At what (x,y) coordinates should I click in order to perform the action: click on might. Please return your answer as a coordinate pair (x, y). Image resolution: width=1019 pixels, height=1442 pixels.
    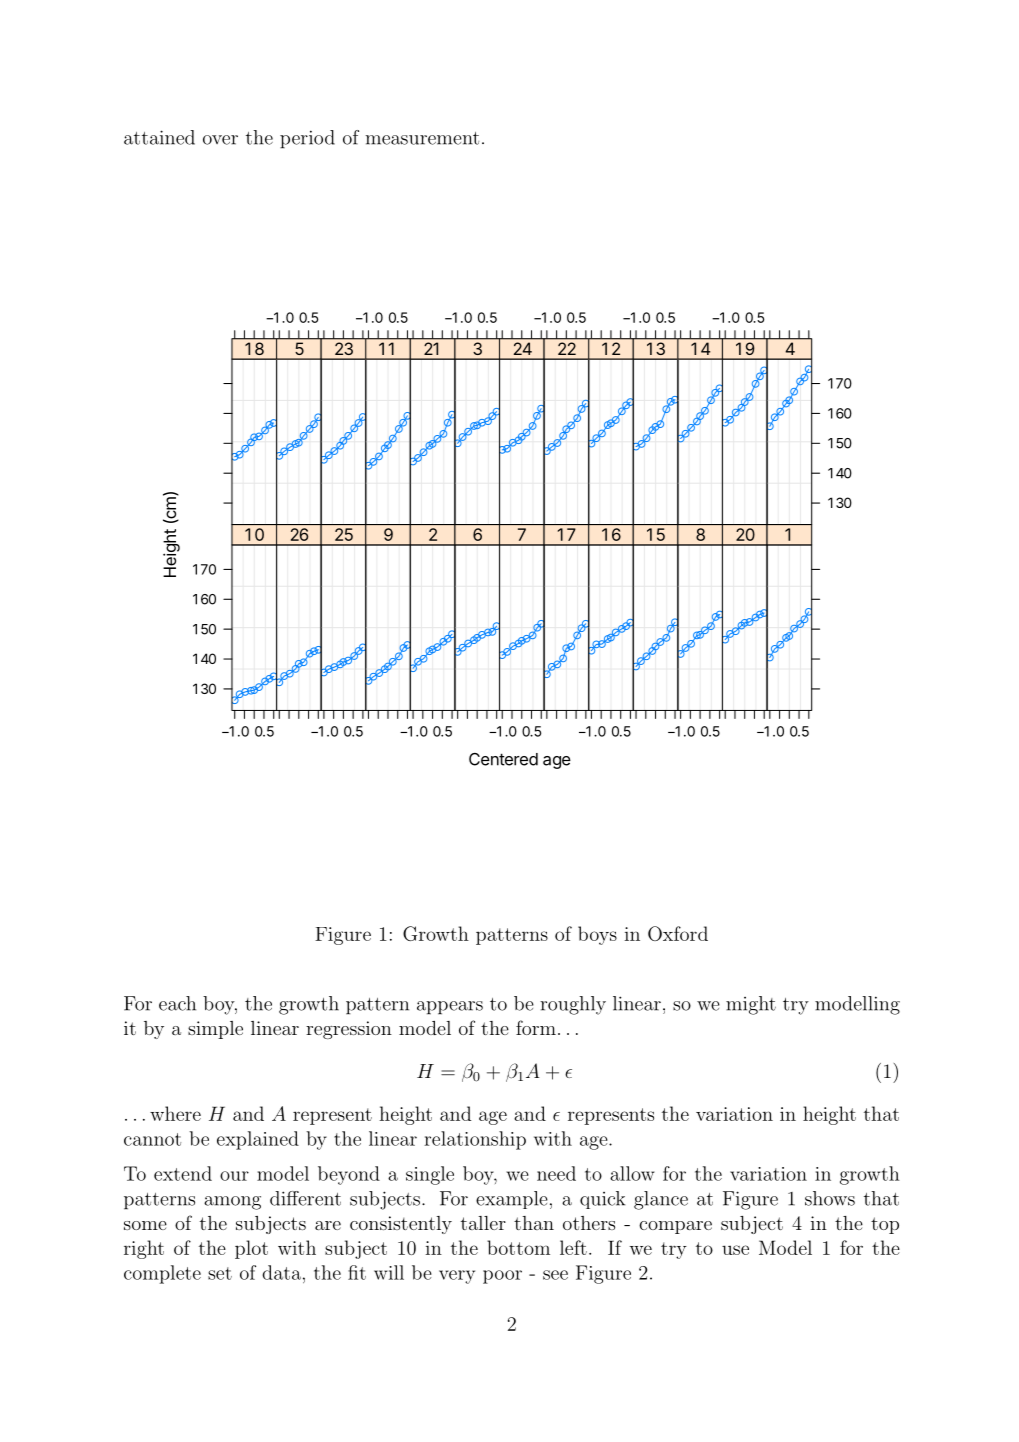
    Looking at the image, I should click on (751, 1005).
